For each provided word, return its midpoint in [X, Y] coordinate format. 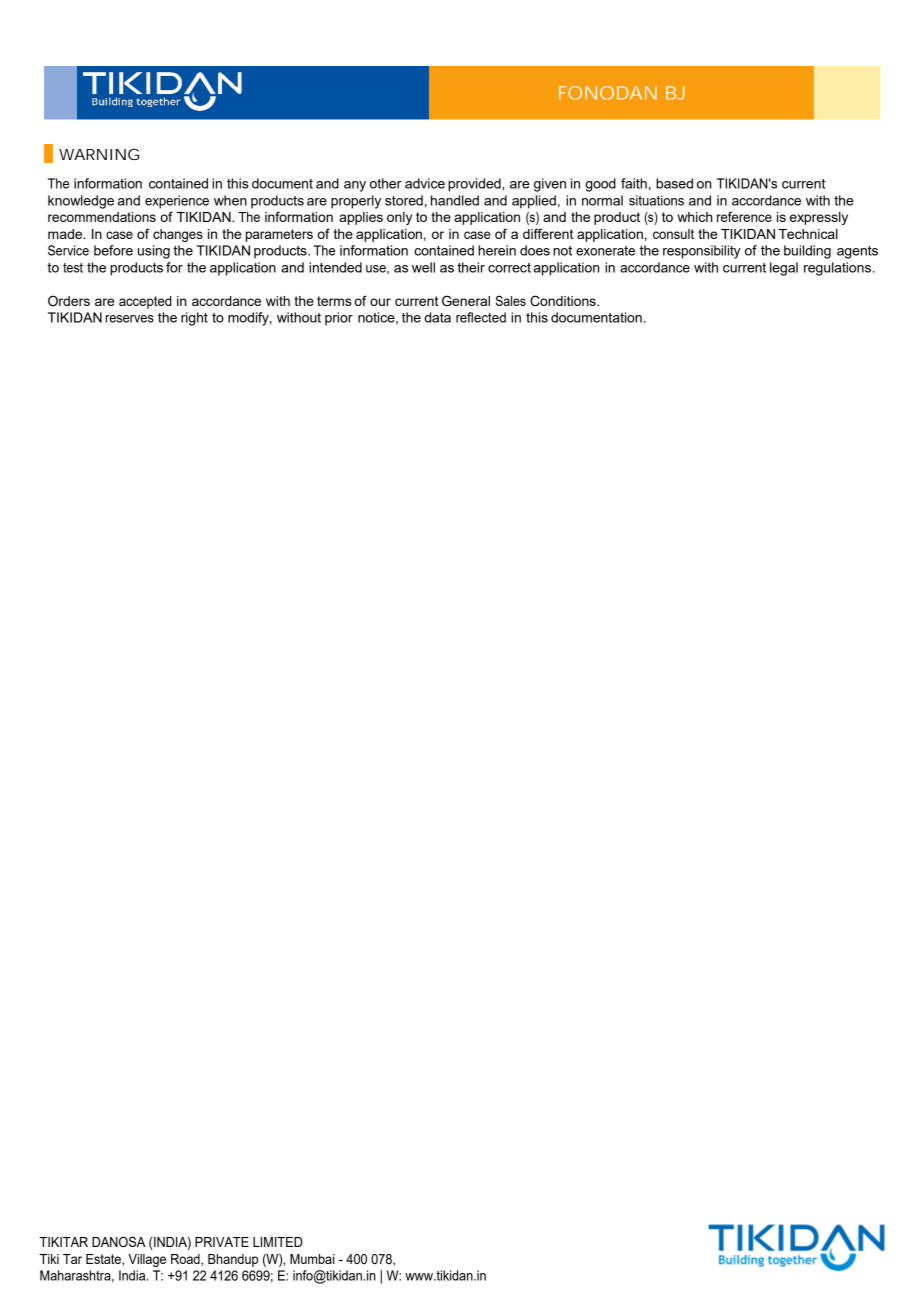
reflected [481, 317]
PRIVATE [222, 1242]
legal [784, 269]
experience [177, 202]
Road [186, 1260]
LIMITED [277, 1242]
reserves [129, 319]
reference [744, 216]
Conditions [564, 301]
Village [147, 1260]
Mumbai [312, 1259]
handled [455, 200]
